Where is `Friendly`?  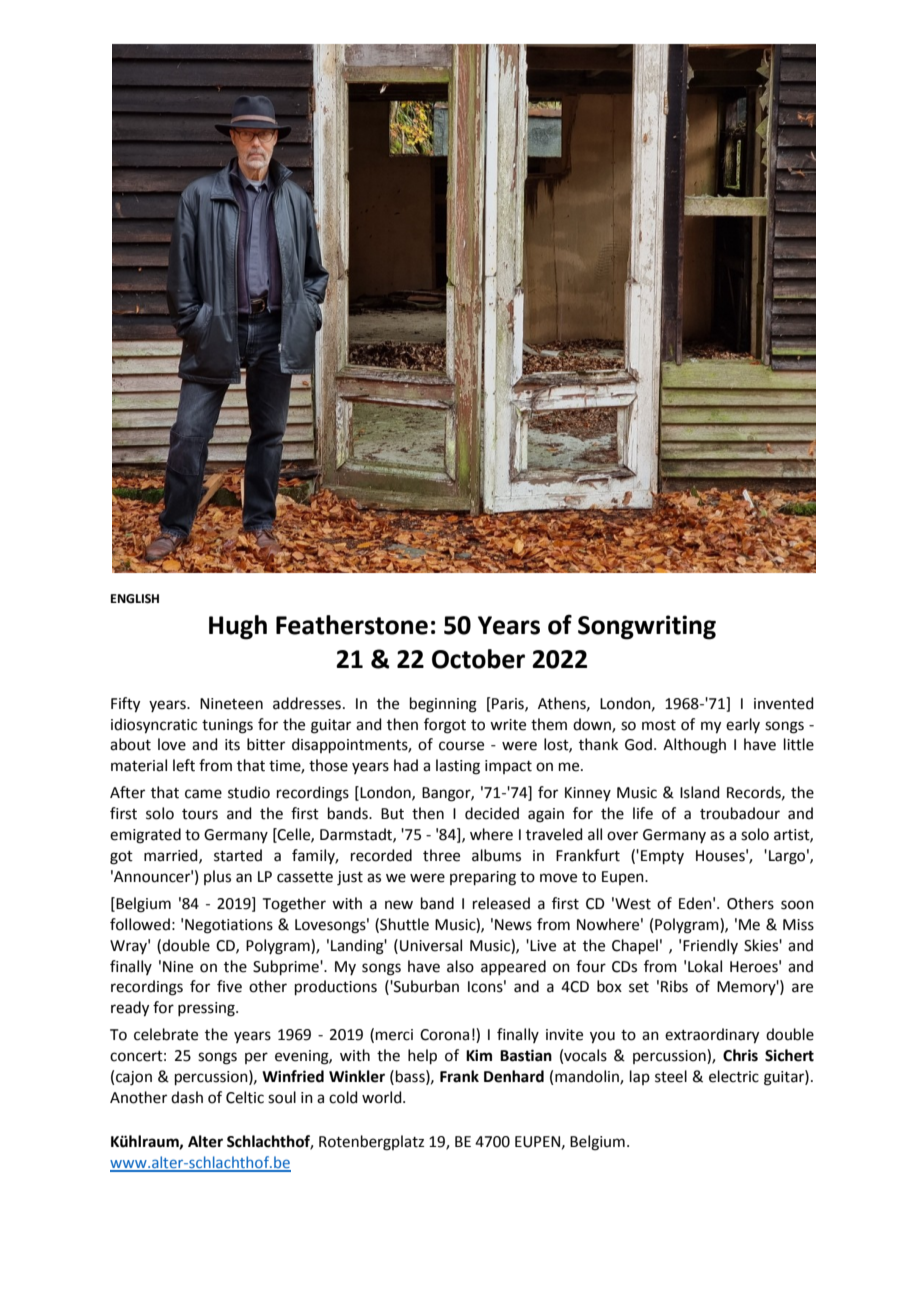
Friendly is located at coordinates (710, 946).
